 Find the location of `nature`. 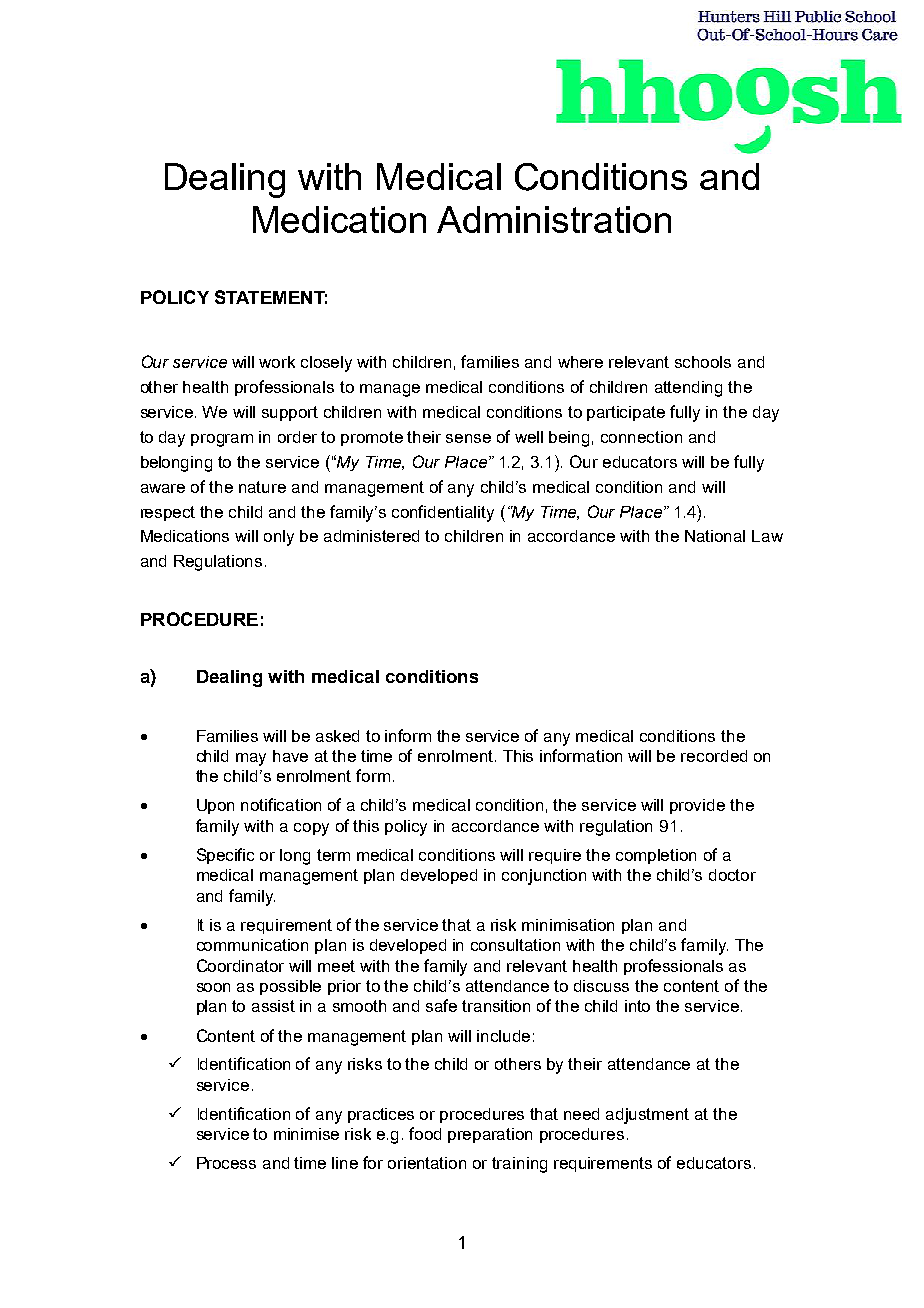

nature is located at coordinates (262, 487).
